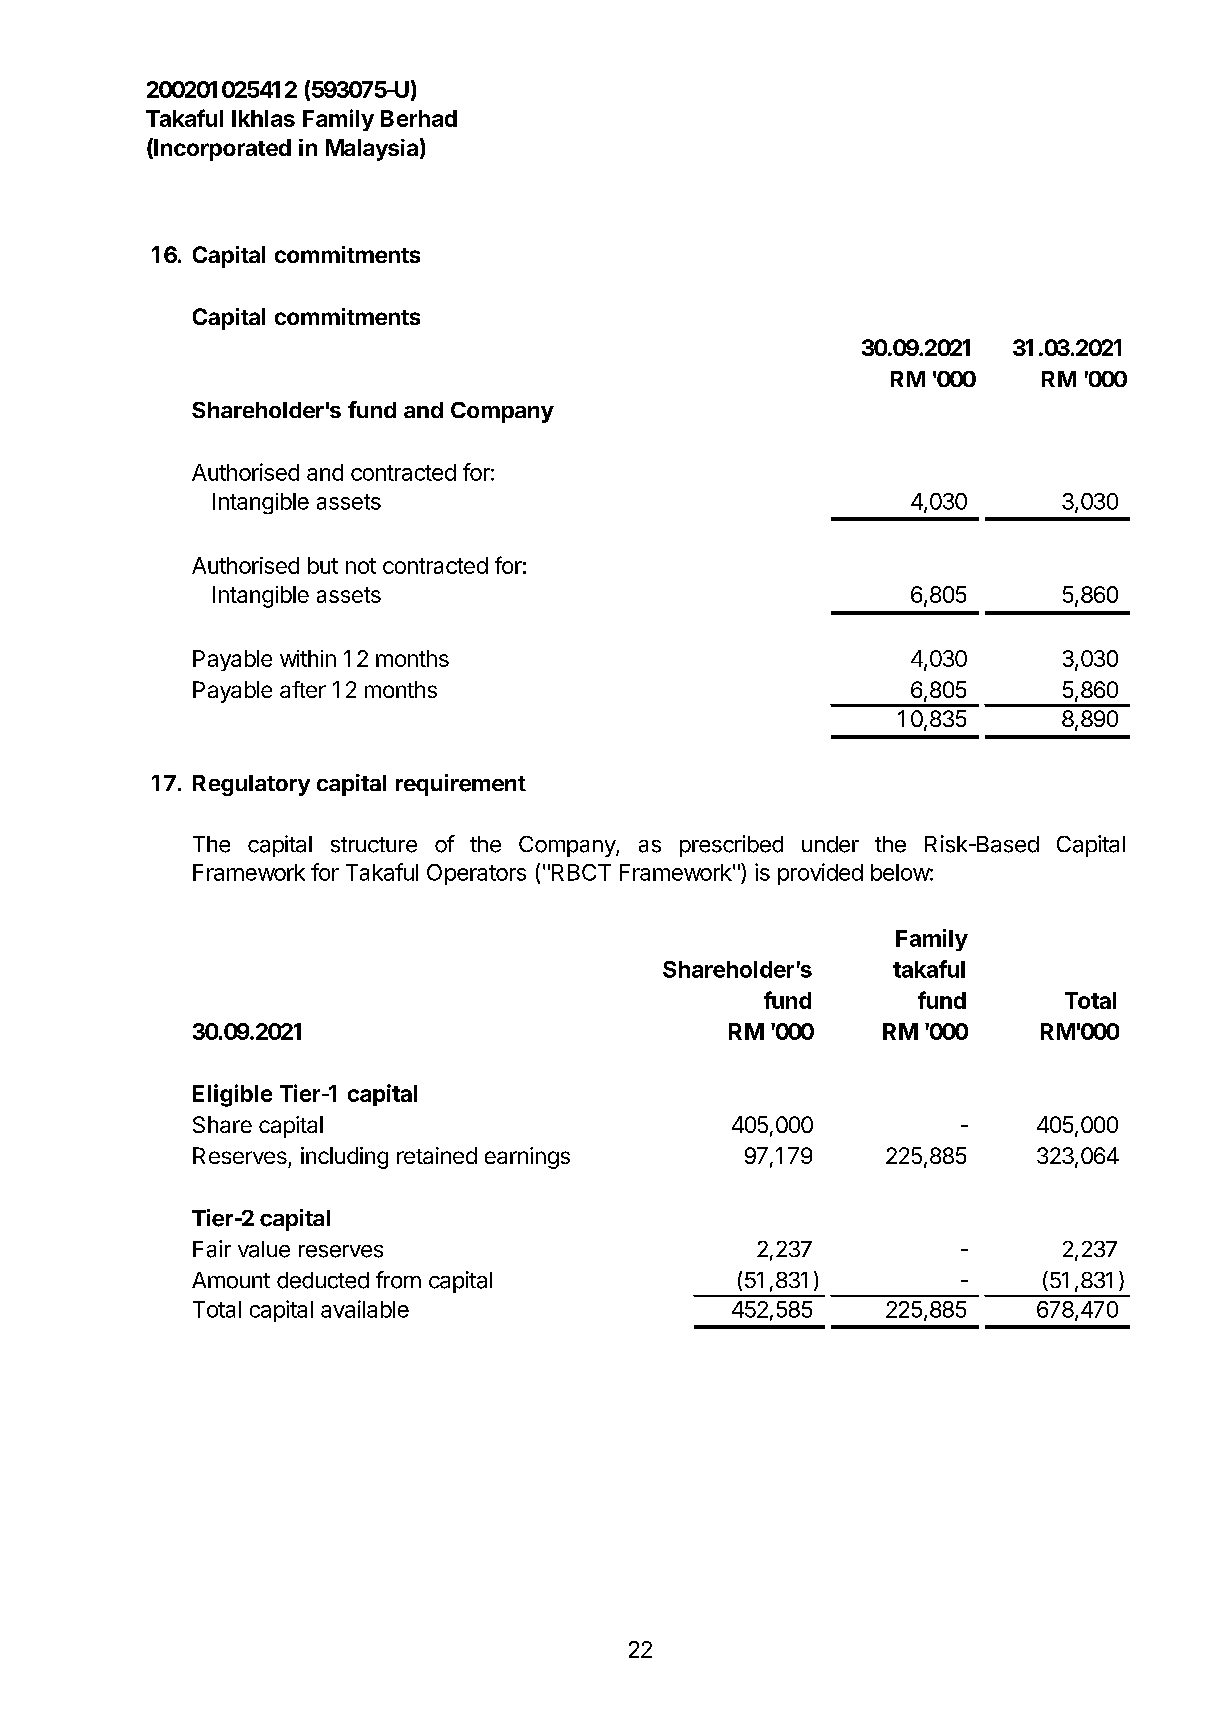  What do you see at coordinates (263, 118) in the page?
I see `Ikhlas` at bounding box center [263, 118].
